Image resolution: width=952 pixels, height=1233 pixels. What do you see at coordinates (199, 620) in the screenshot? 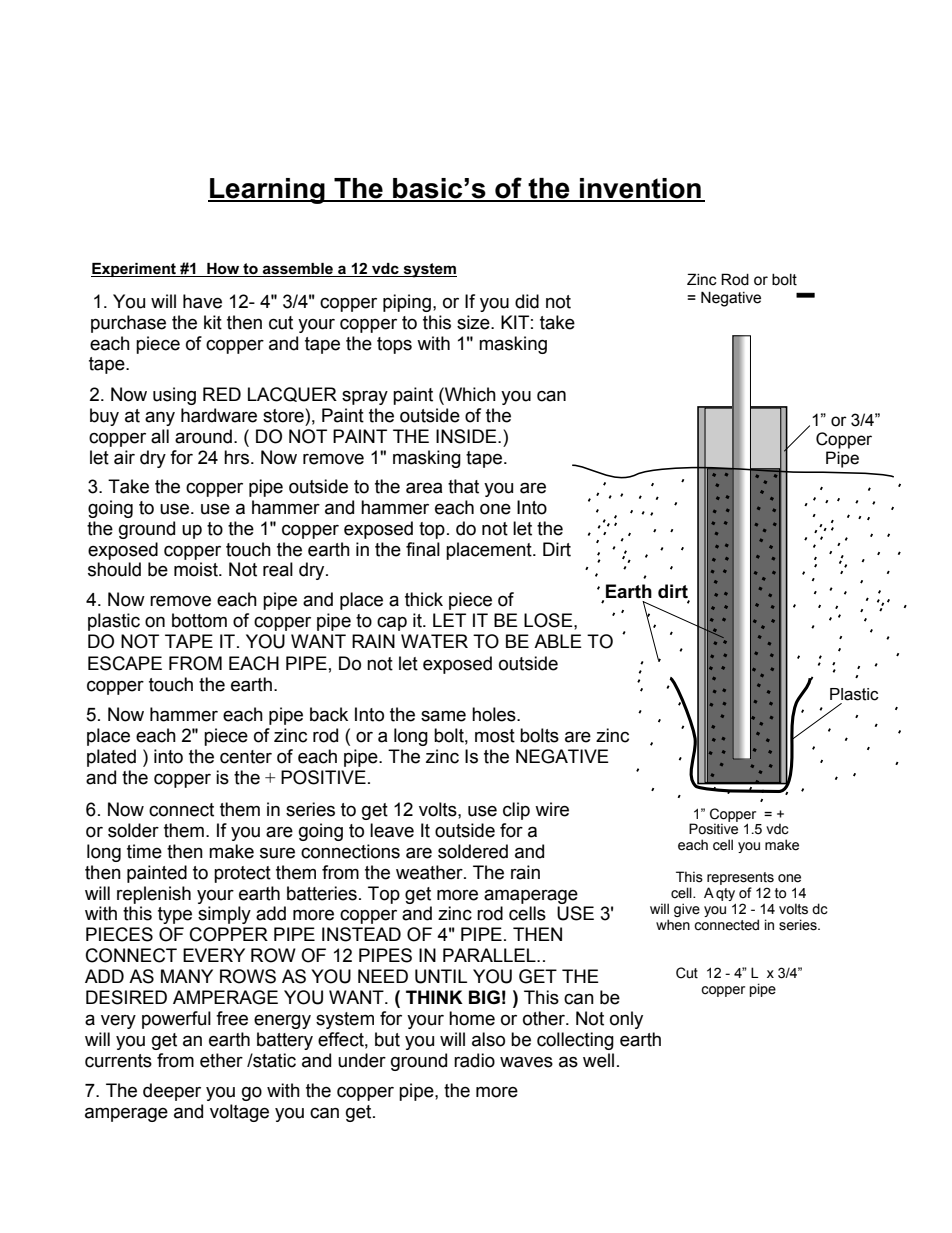
I see `bottom` at bounding box center [199, 620].
